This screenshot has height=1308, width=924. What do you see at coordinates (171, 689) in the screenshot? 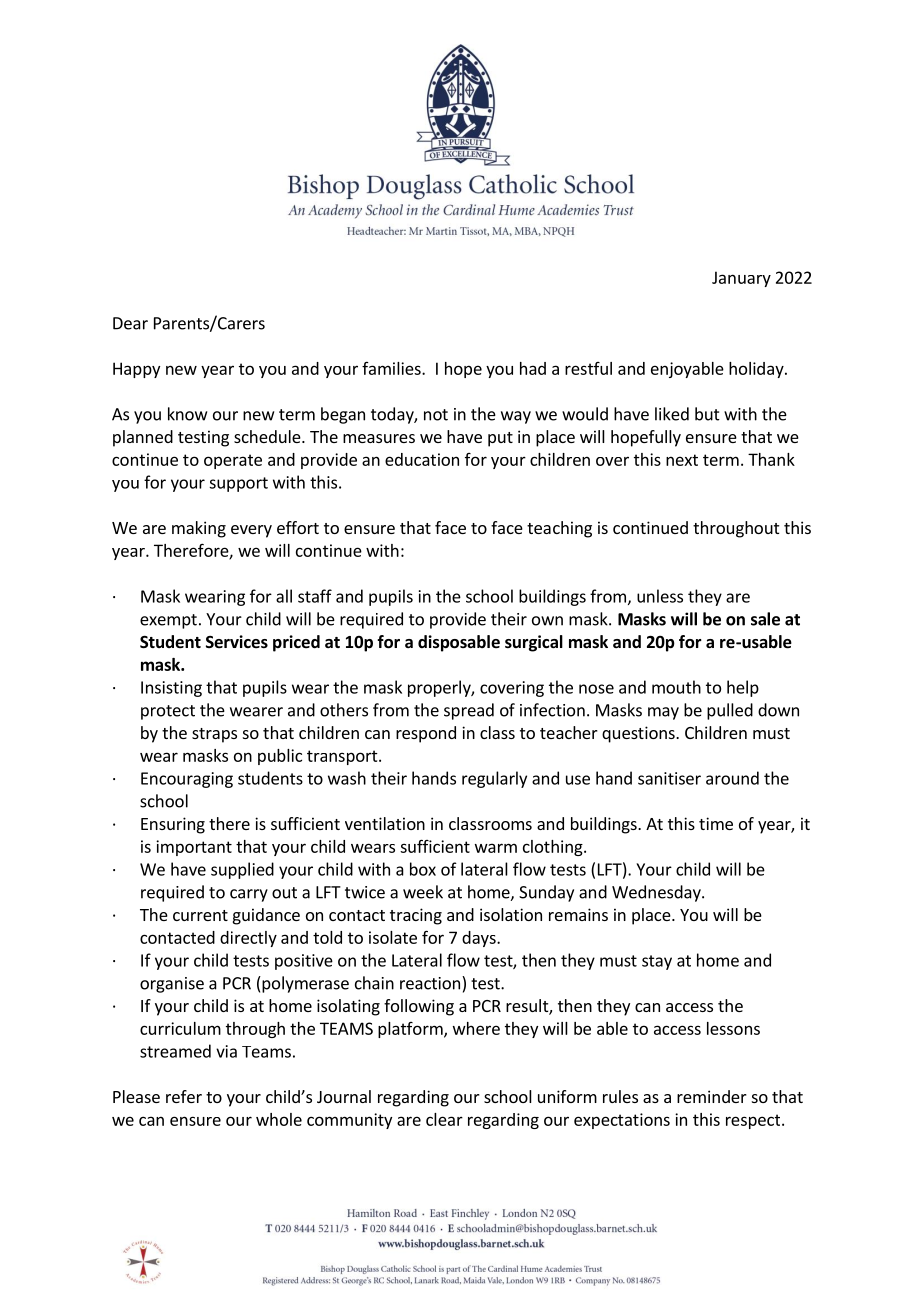
I see `Insisting` at bounding box center [171, 689].
